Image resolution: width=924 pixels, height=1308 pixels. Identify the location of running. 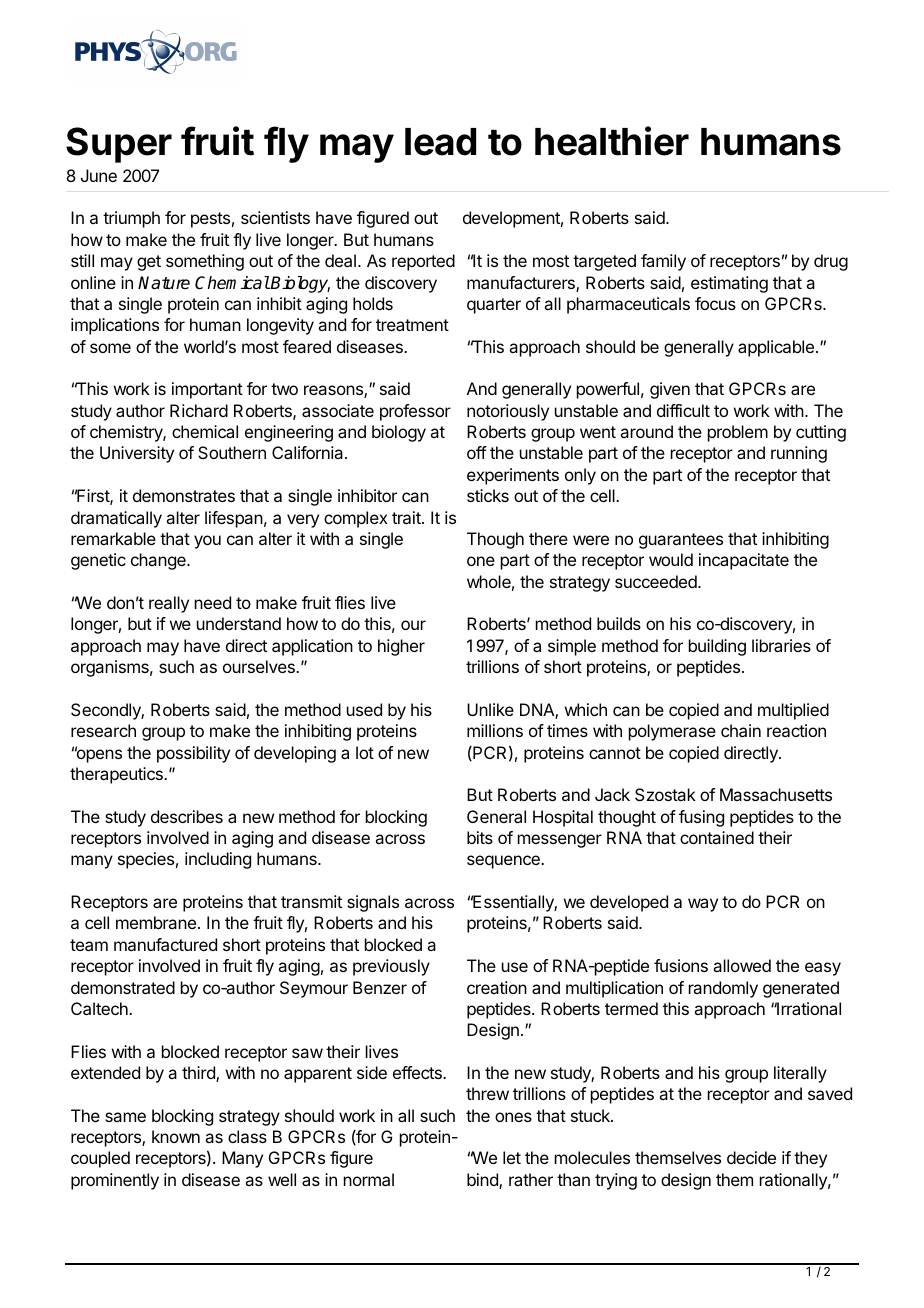
(799, 454).
